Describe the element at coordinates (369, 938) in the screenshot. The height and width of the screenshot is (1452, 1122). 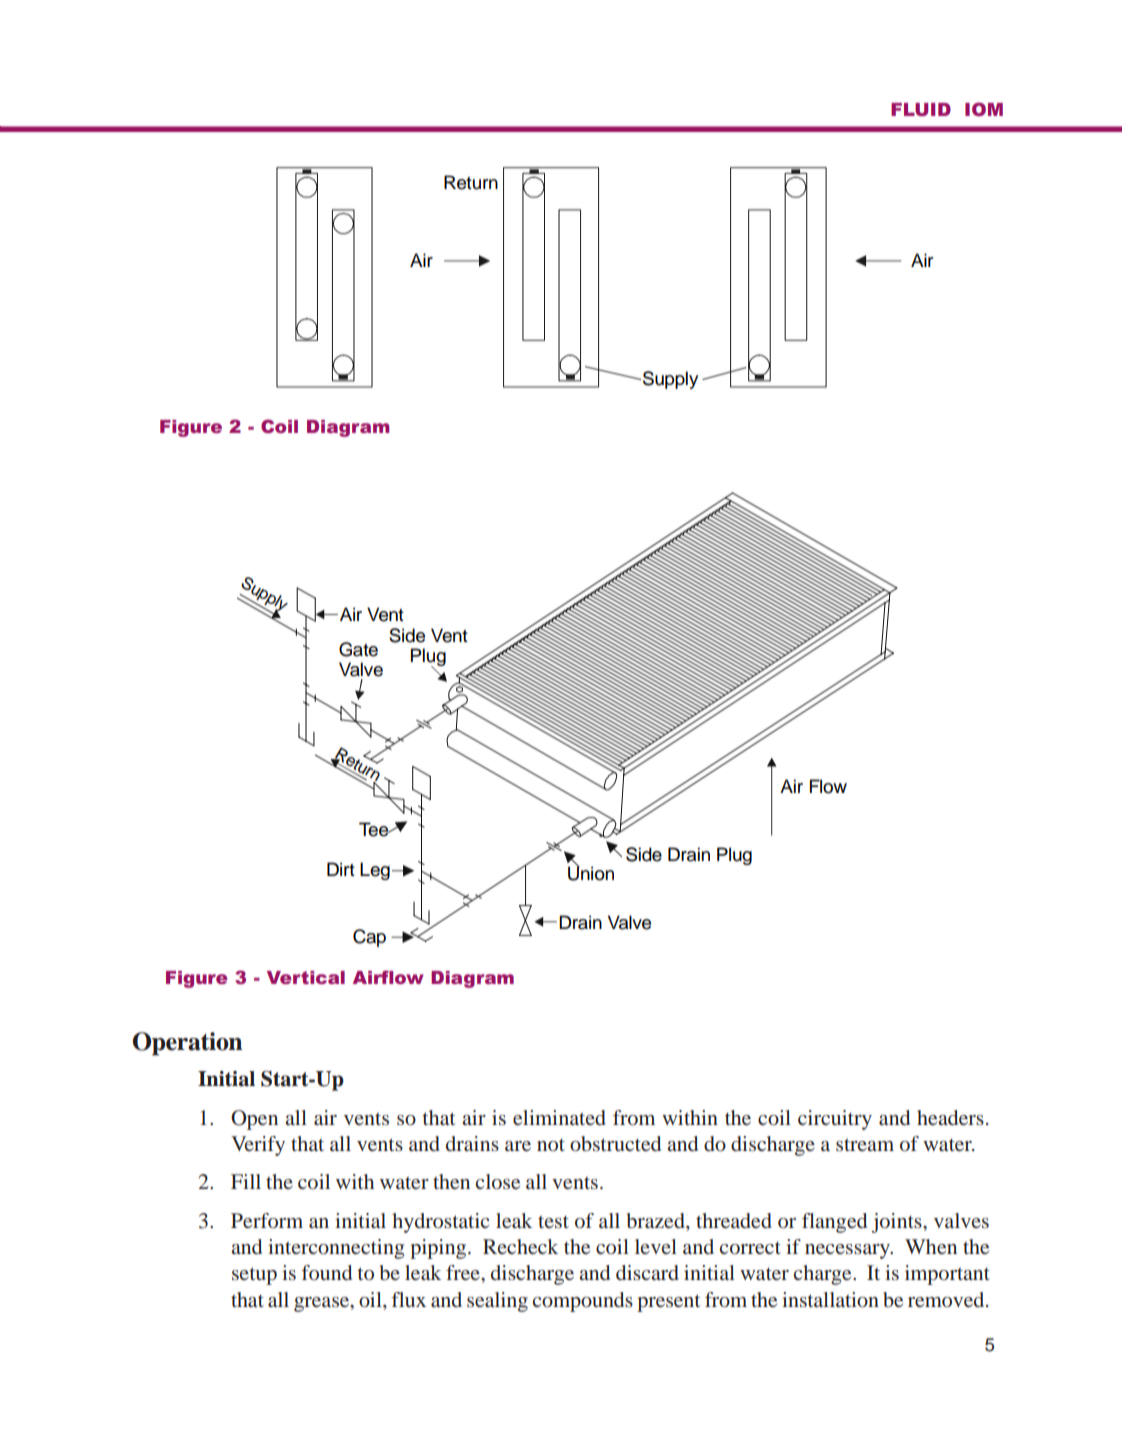
I see `Cap` at that location.
